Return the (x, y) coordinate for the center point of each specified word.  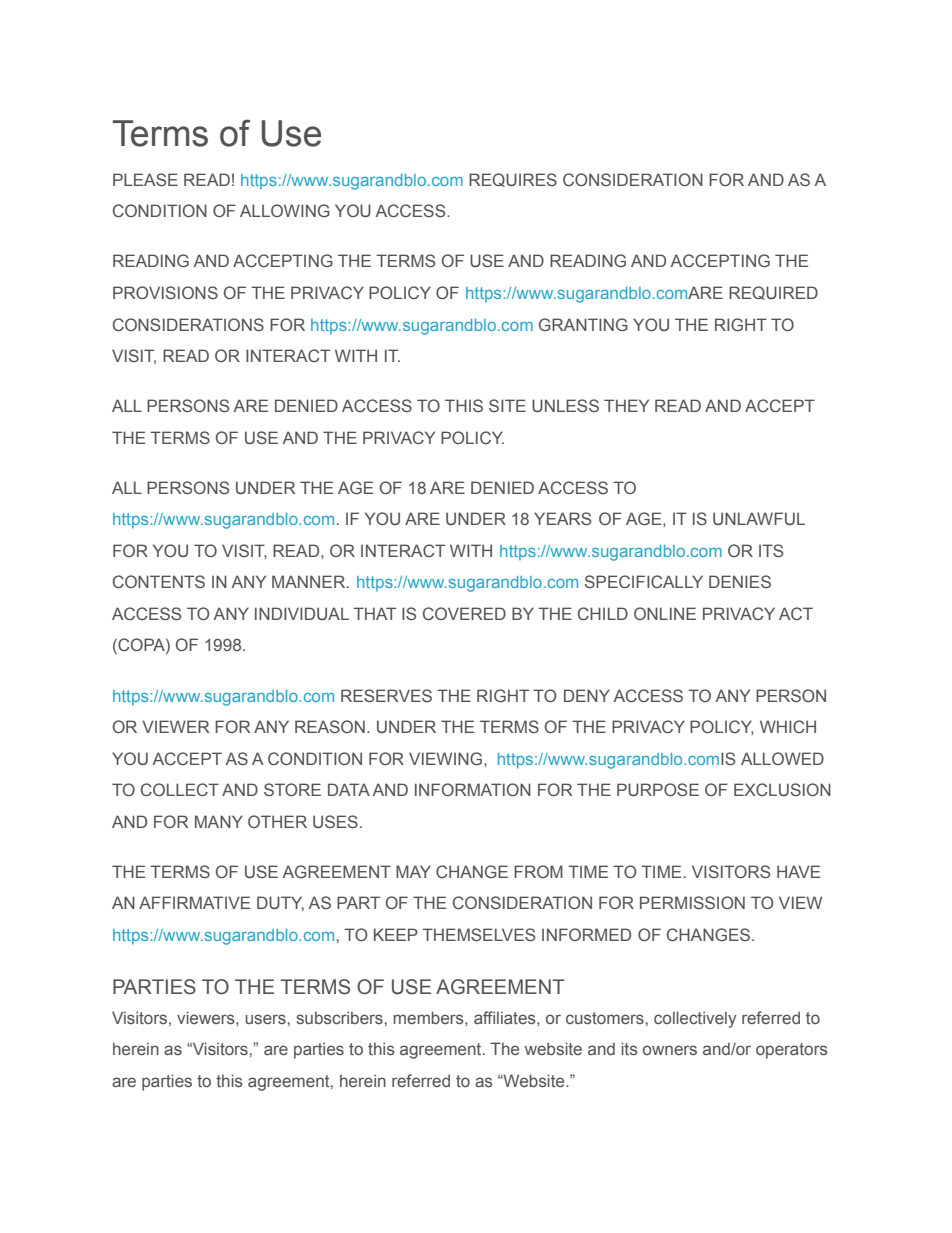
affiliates (506, 1017)
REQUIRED (773, 293)
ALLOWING (285, 210)
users (265, 1019)
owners (670, 1050)
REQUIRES (513, 180)
